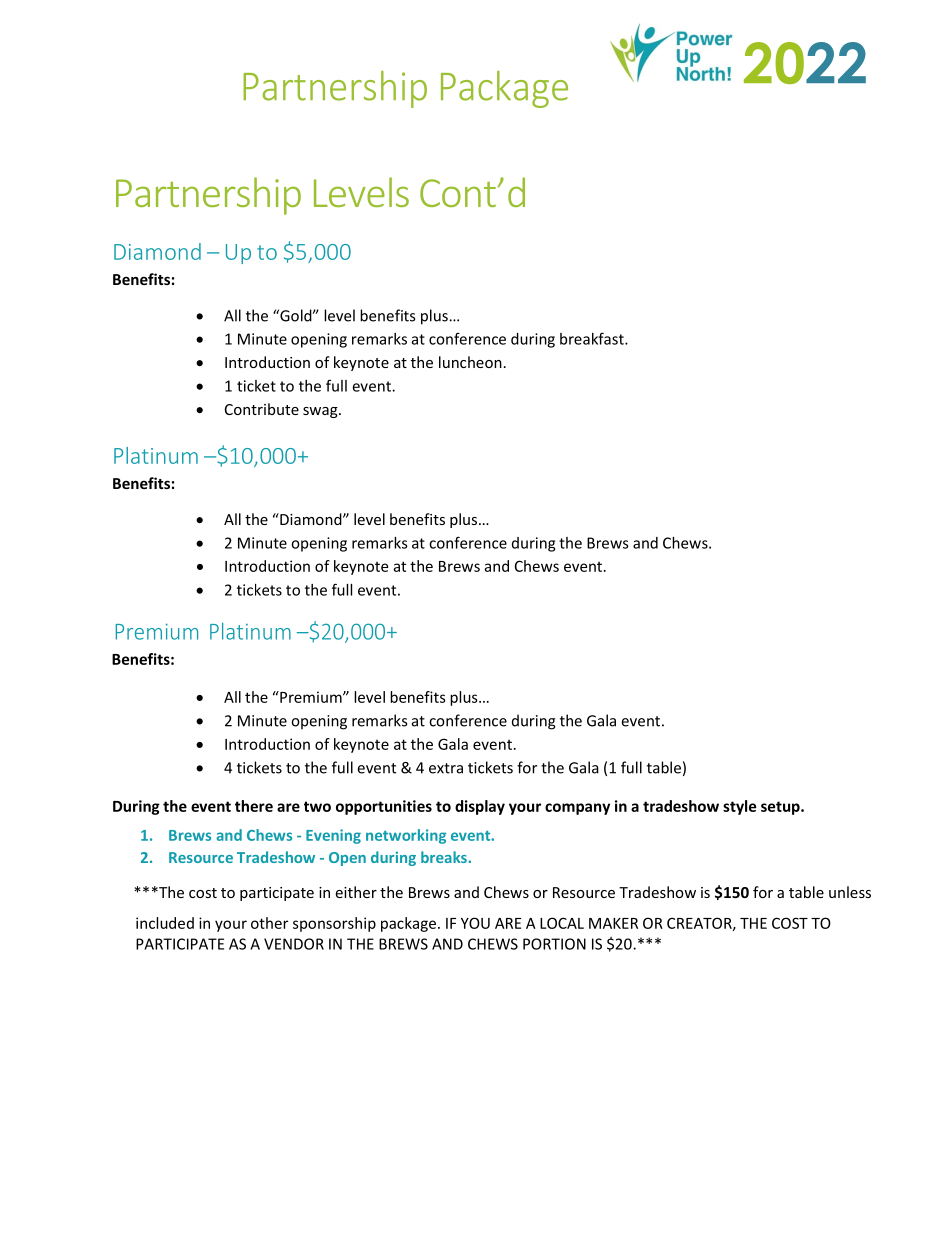 The height and width of the screenshot is (1233, 952). I want to click on breakfast, so click(593, 338).
